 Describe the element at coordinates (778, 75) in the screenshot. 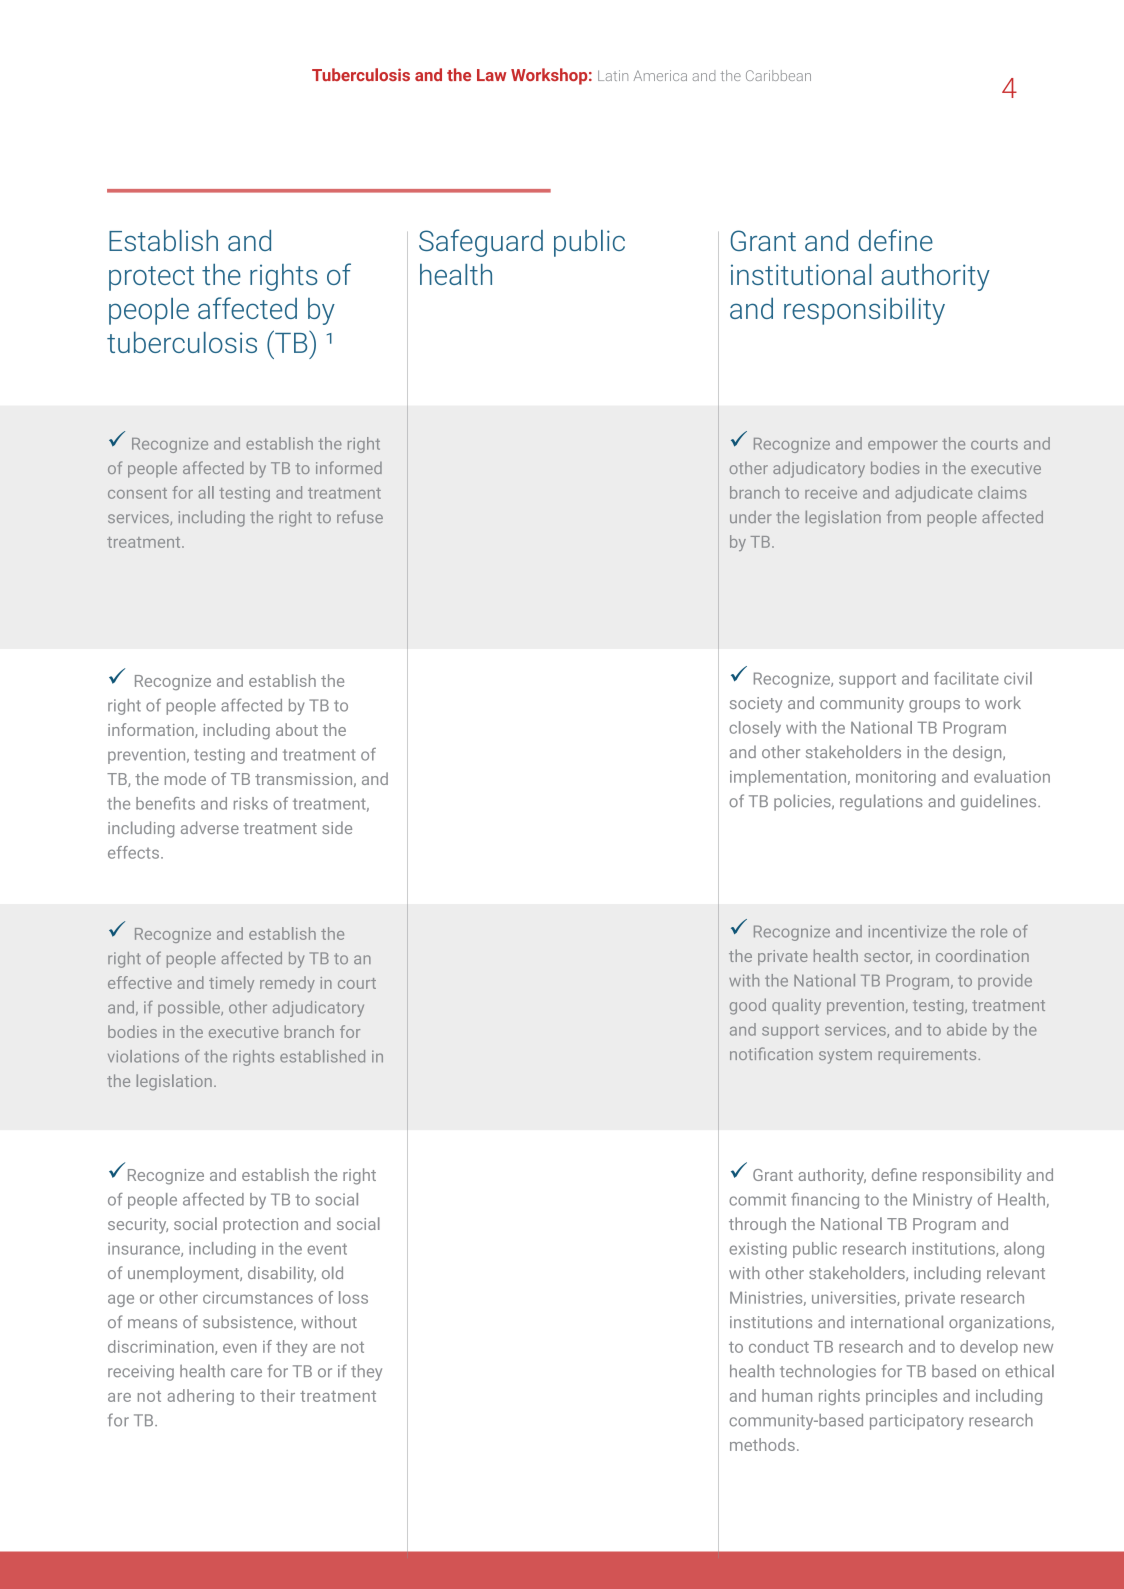

I see `Caribbean` at that location.
